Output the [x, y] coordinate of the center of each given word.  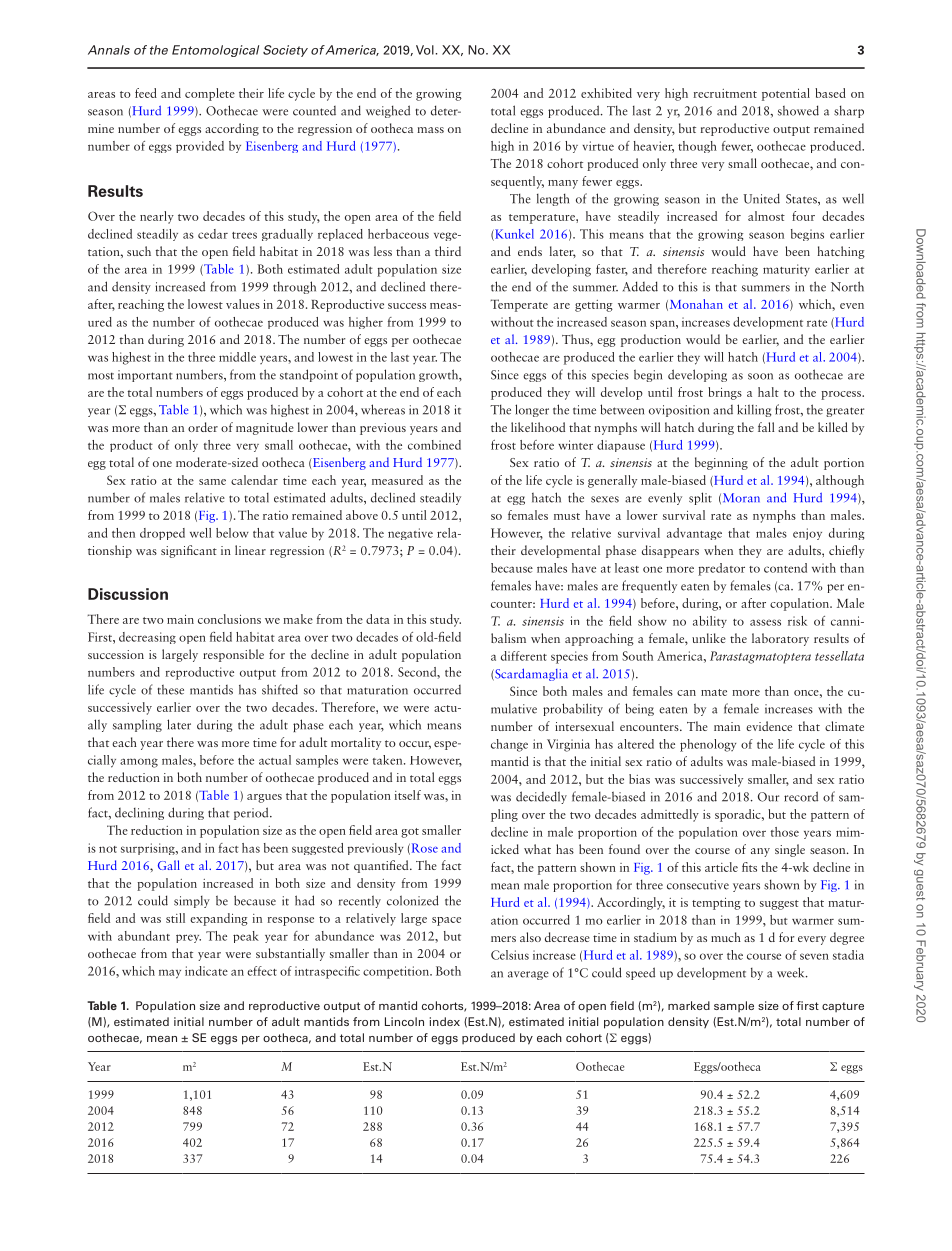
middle [237, 357]
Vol [425, 50]
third [448, 251]
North [847, 286]
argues [264, 798]
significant [189, 551]
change [509, 745]
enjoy [807, 534]
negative [410, 534]
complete [210, 94]
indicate [206, 971]
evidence [769, 726]
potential [786, 94]
